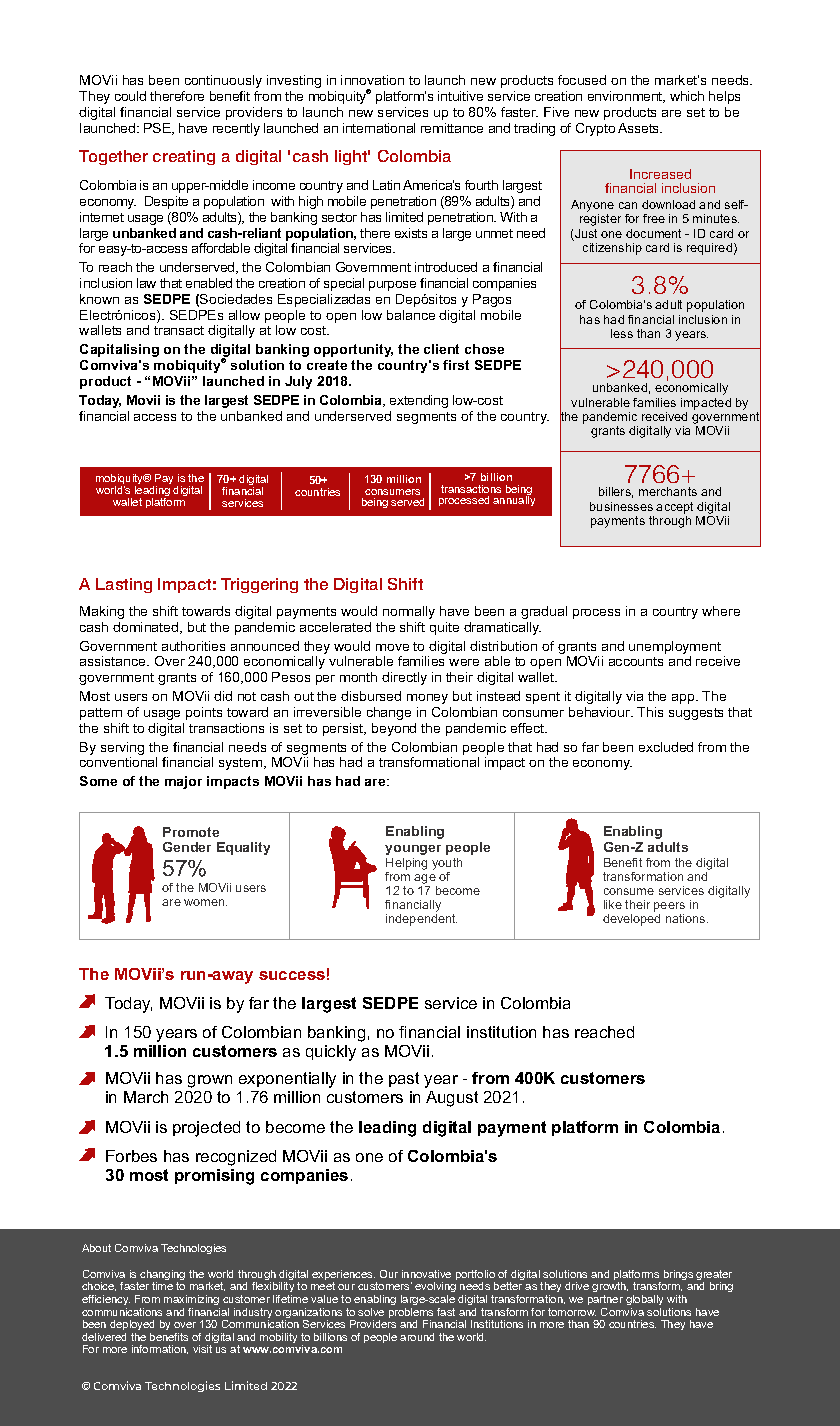 The height and width of the document is (1426, 840). Describe the element at coordinates (411, 1314) in the document. I see `problems` at that location.
